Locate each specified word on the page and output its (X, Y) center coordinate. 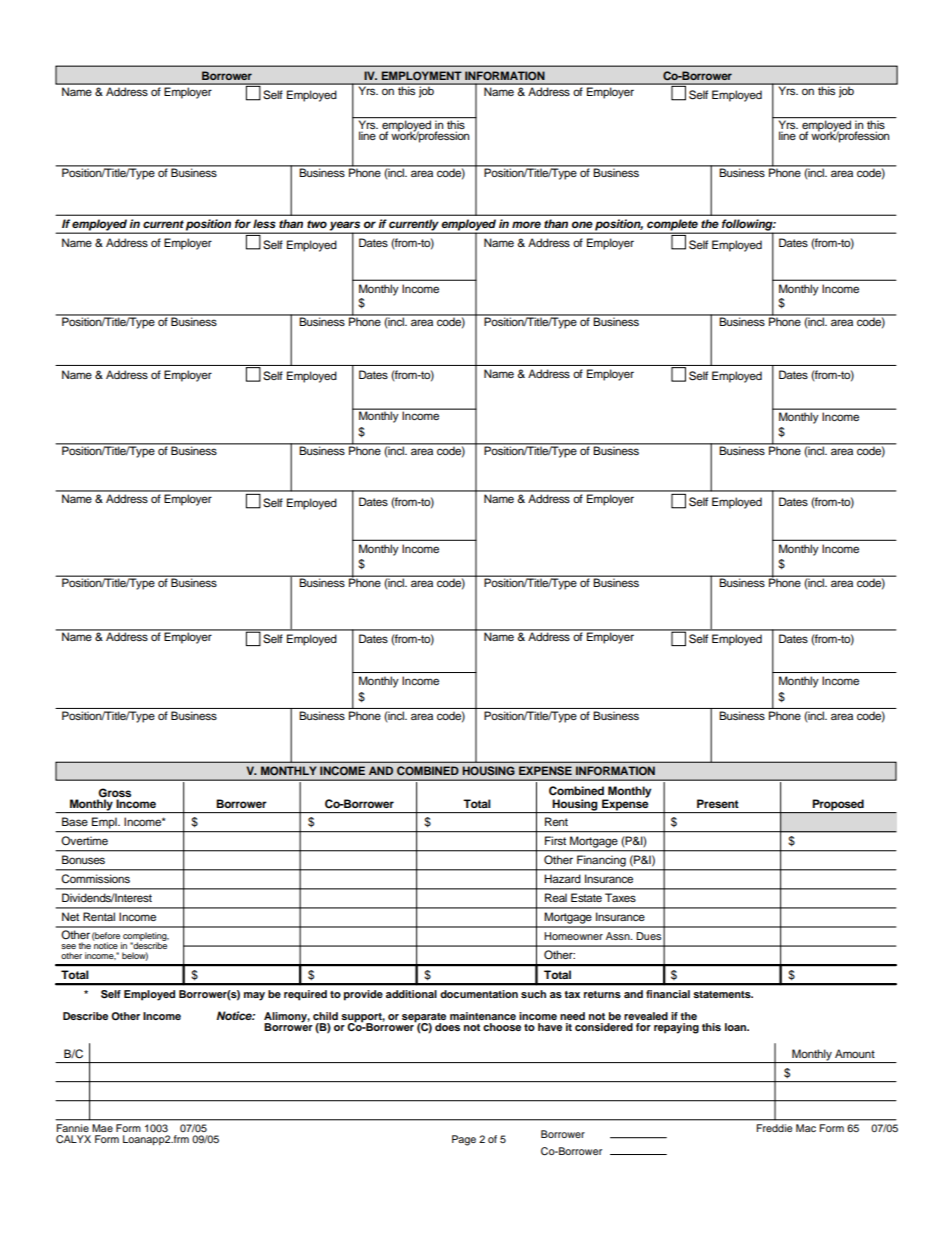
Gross (114, 794)
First (555, 840)
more (526, 224)
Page (464, 1140)
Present (718, 803)
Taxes (620, 897)
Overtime (84, 841)
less (264, 223)
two (317, 224)
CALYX (73, 1139)
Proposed (838, 806)
